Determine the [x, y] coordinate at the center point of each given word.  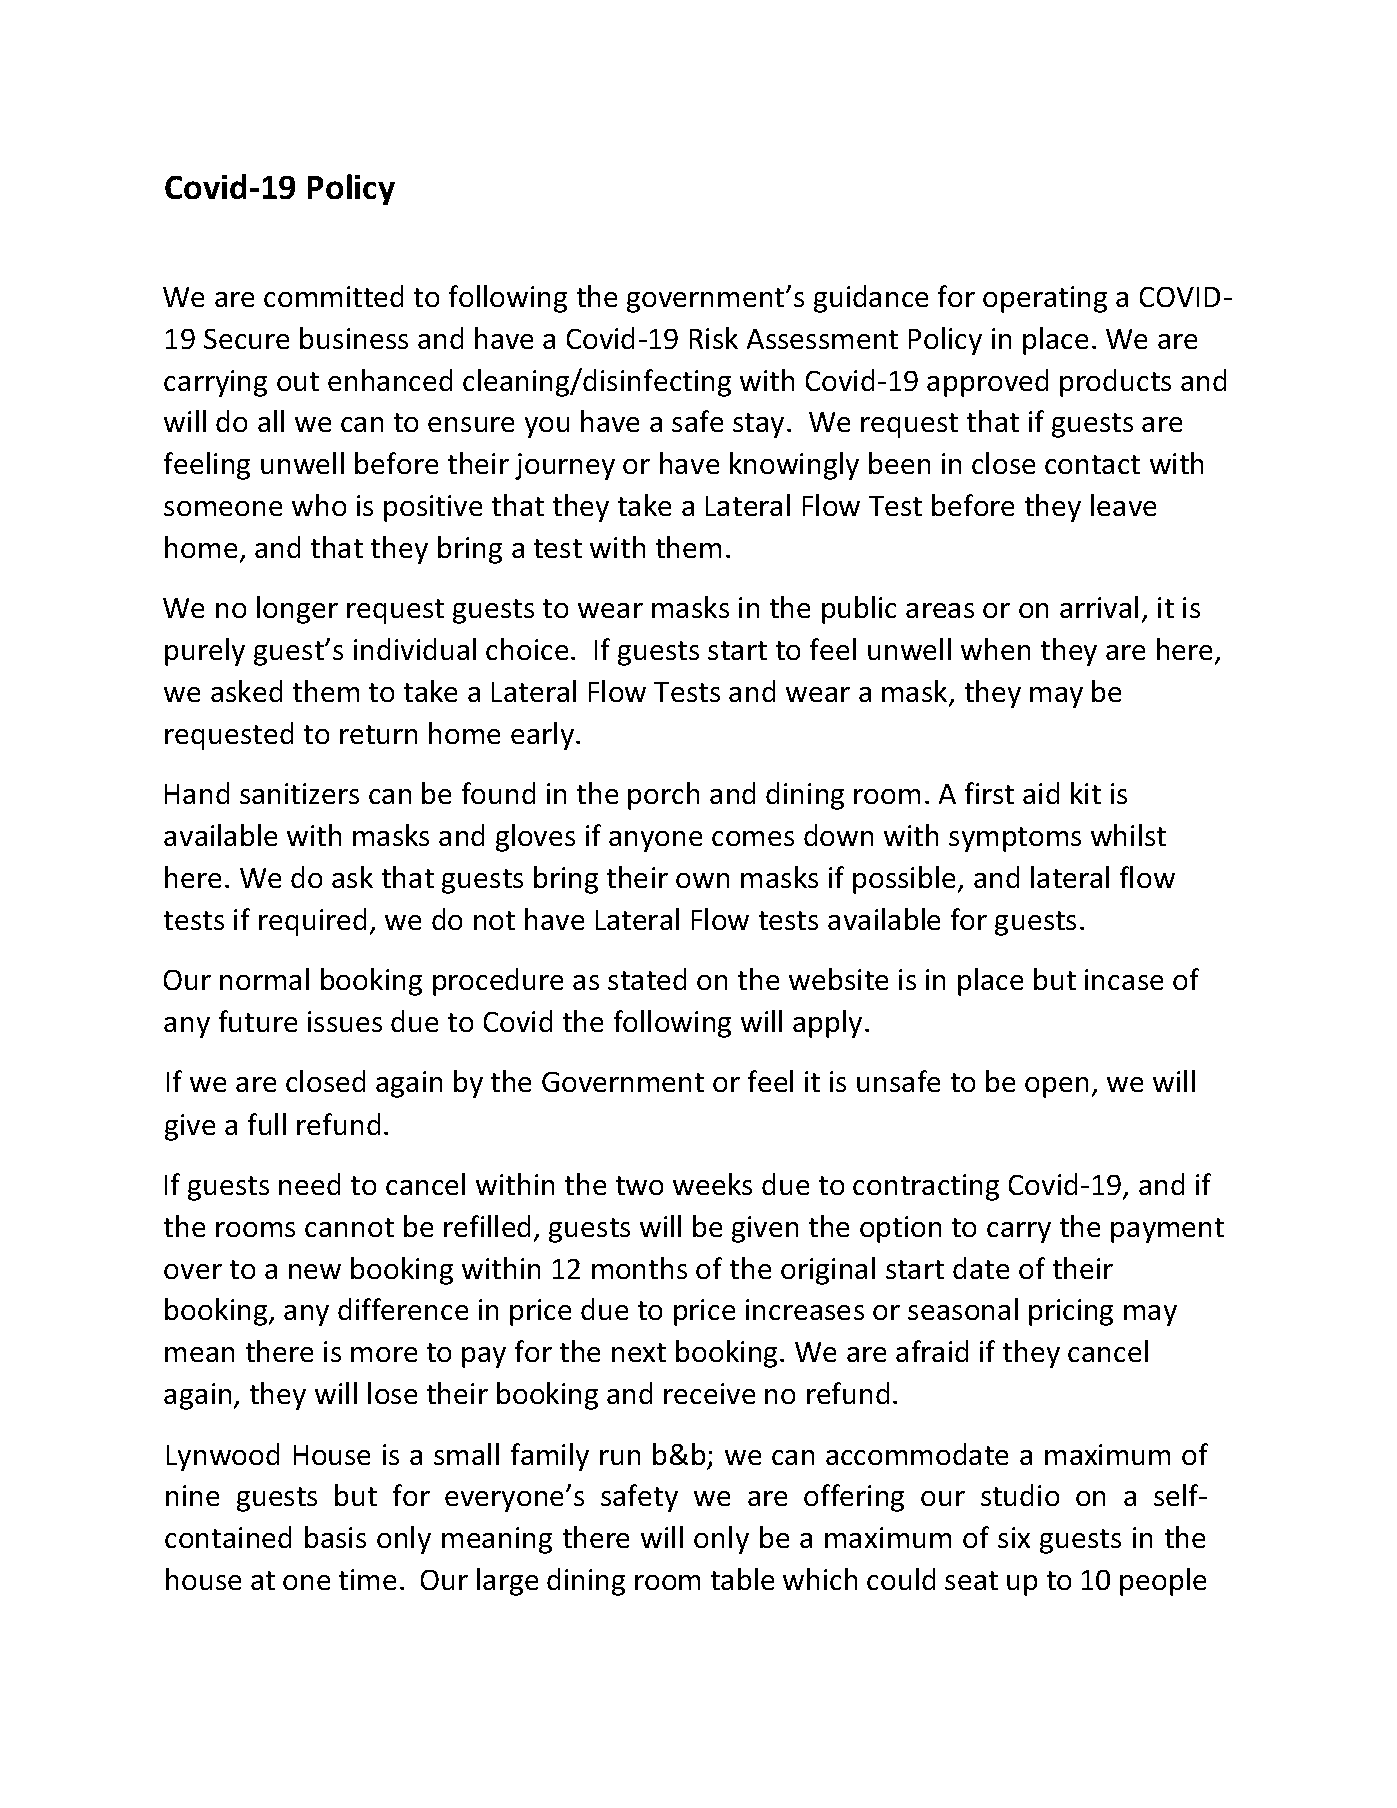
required [312, 922]
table [742, 1579]
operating [1045, 299]
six [1014, 1537]
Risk [714, 338]
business [354, 338]
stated [647, 979]
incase [1124, 979]
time [367, 1579]
